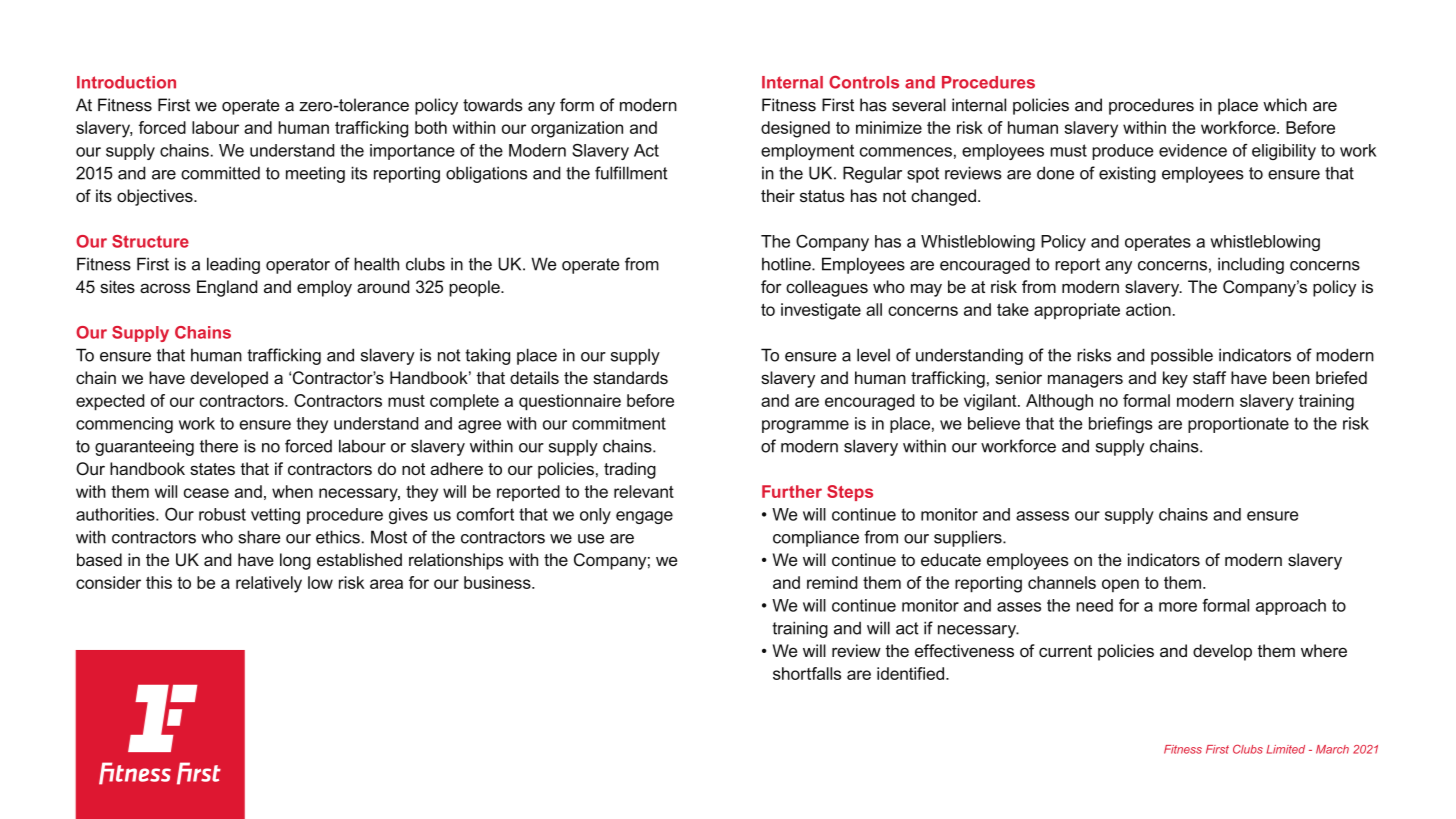  I want to click on investigate, so click(821, 311).
